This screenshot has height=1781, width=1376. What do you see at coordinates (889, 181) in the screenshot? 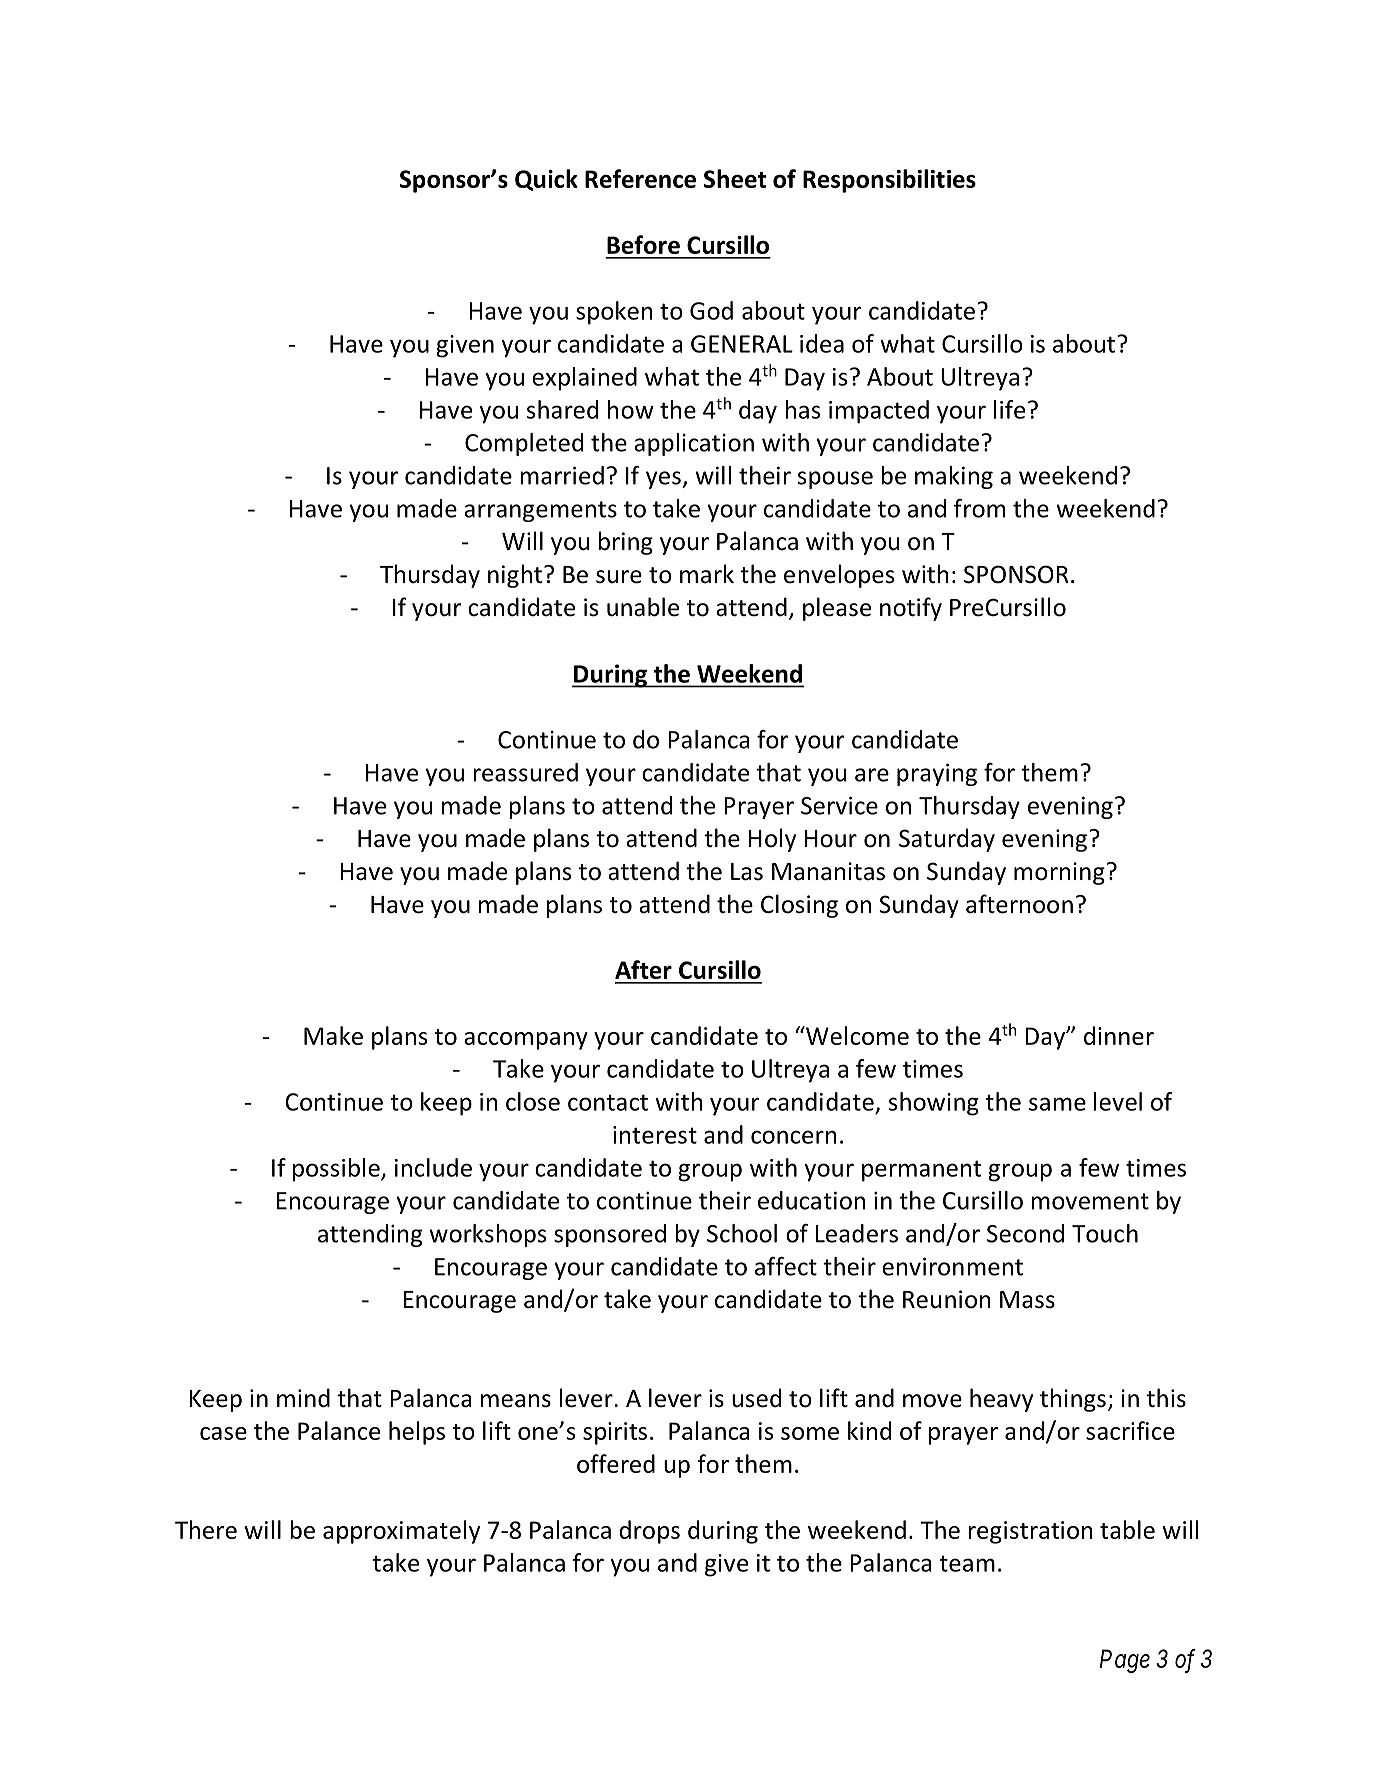
I see `Responsibilities` at bounding box center [889, 181].
